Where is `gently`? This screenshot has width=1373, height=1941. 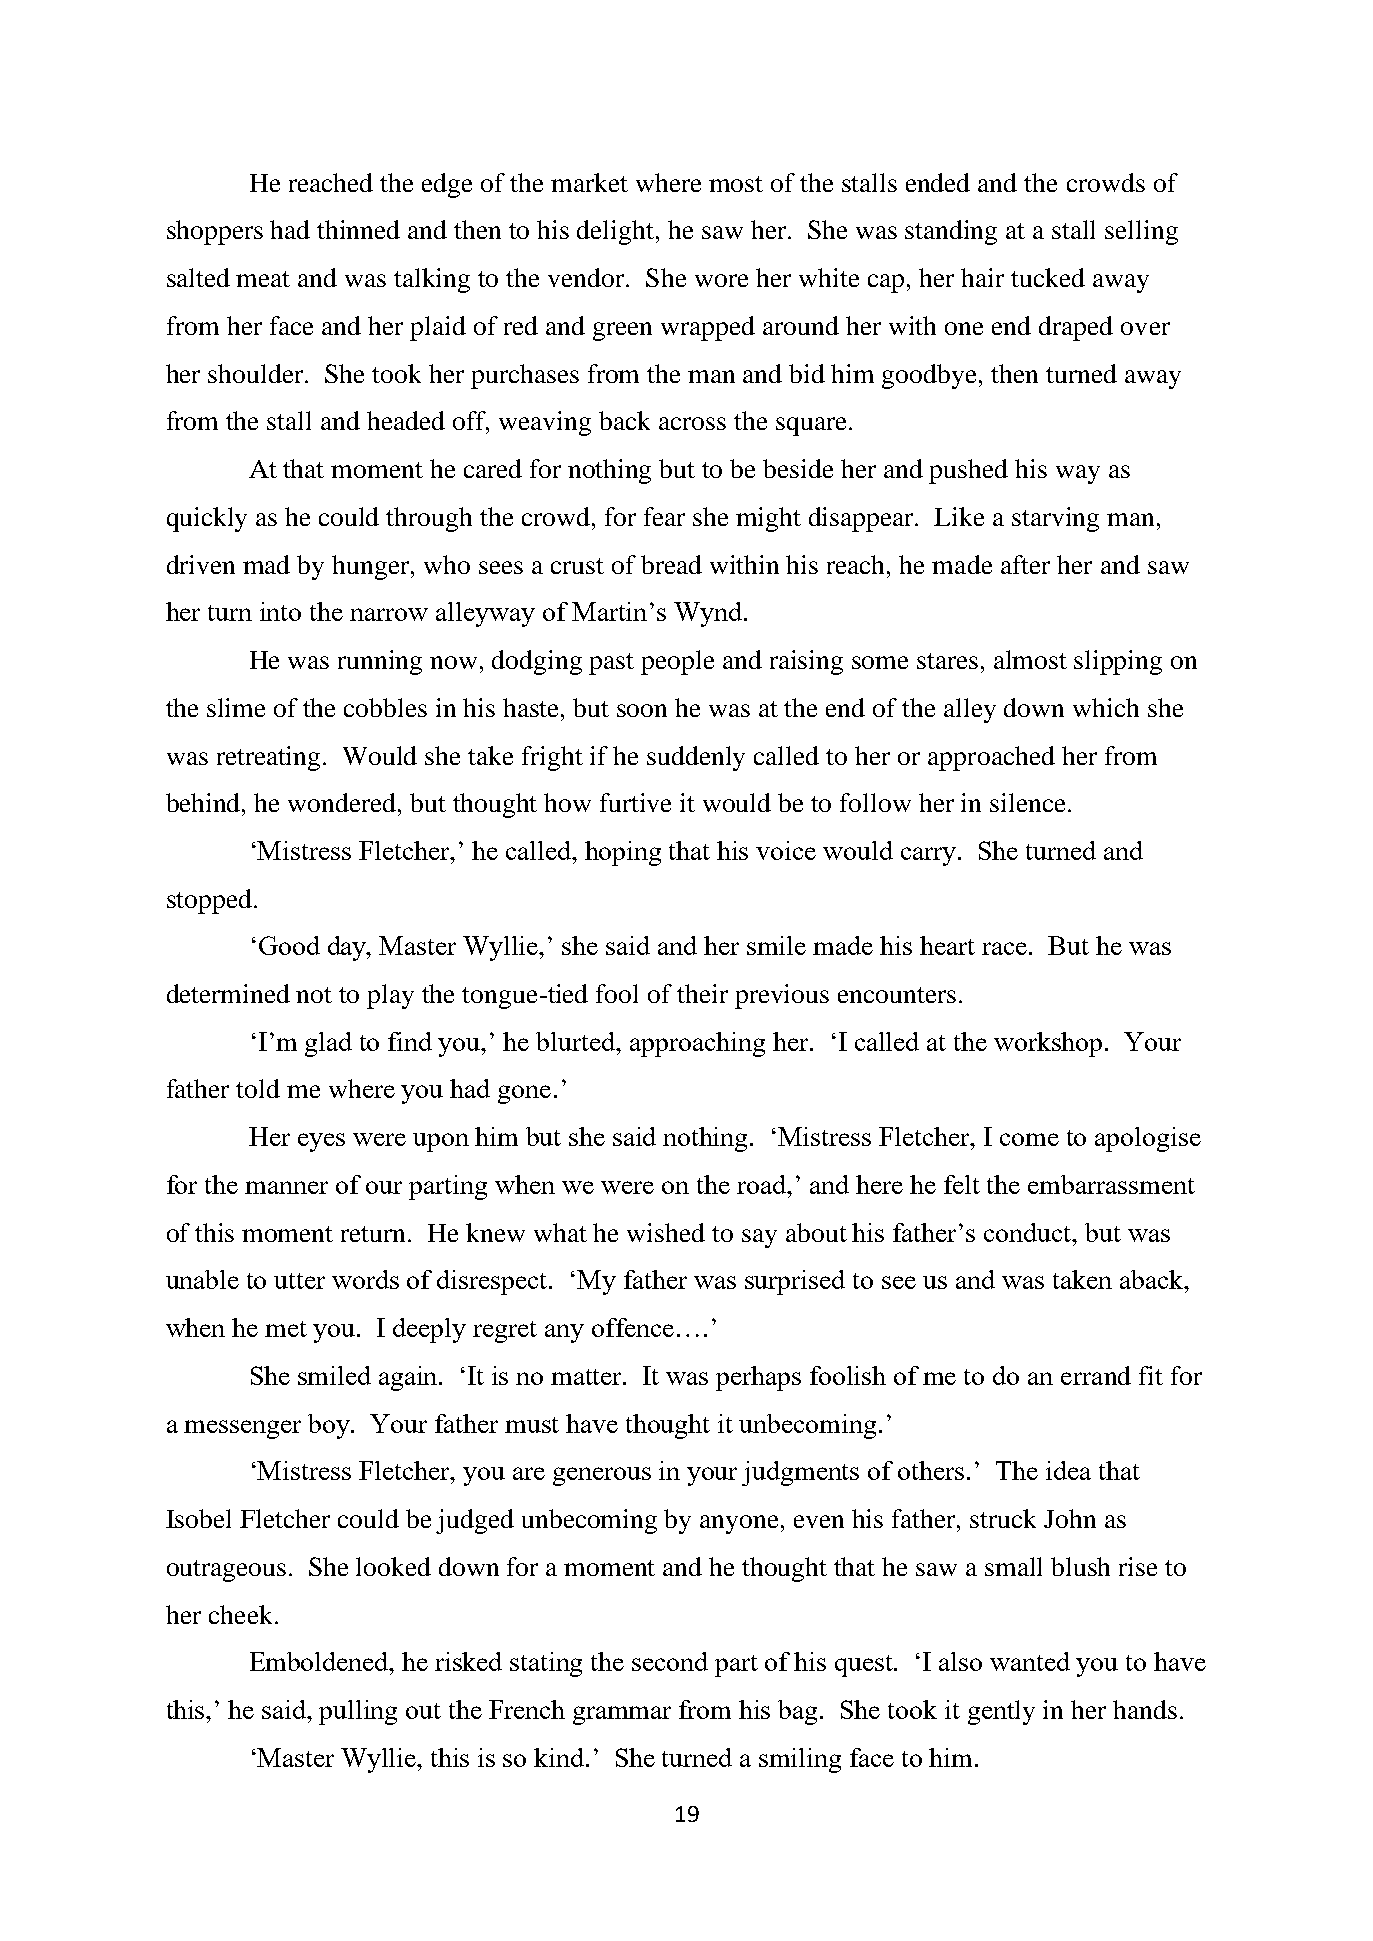 gently is located at coordinates (1001, 1712).
